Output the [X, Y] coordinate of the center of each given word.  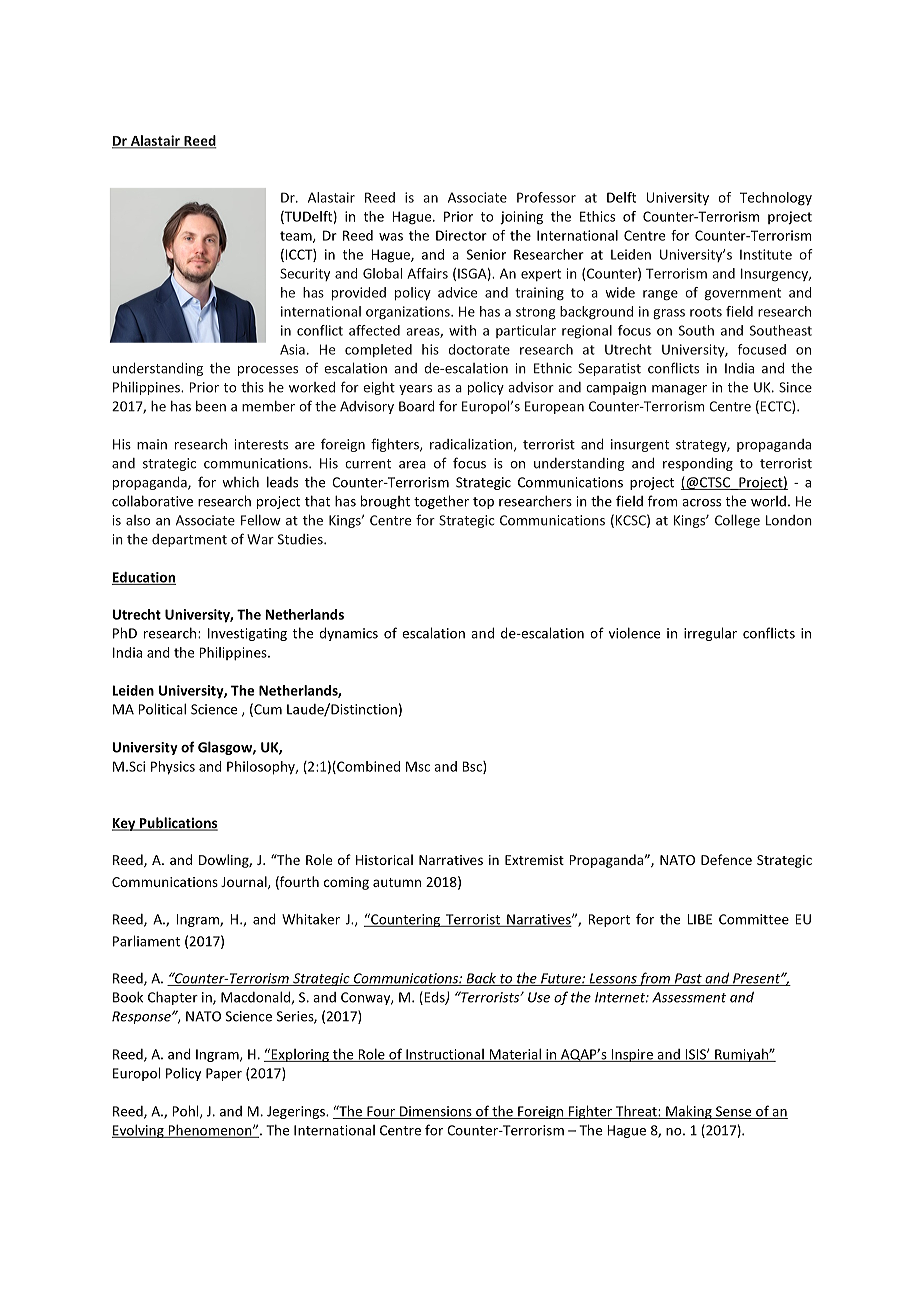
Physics [173, 768]
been [211, 406]
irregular [710, 634]
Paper [224, 1074]
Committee [754, 919]
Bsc [473, 767]
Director [461, 235]
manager [679, 390]
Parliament [146, 941]
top [483, 503]
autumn [397, 882]
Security [305, 274]
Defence [726, 859]
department [189, 540]
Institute [766, 254]
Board [417, 406]
